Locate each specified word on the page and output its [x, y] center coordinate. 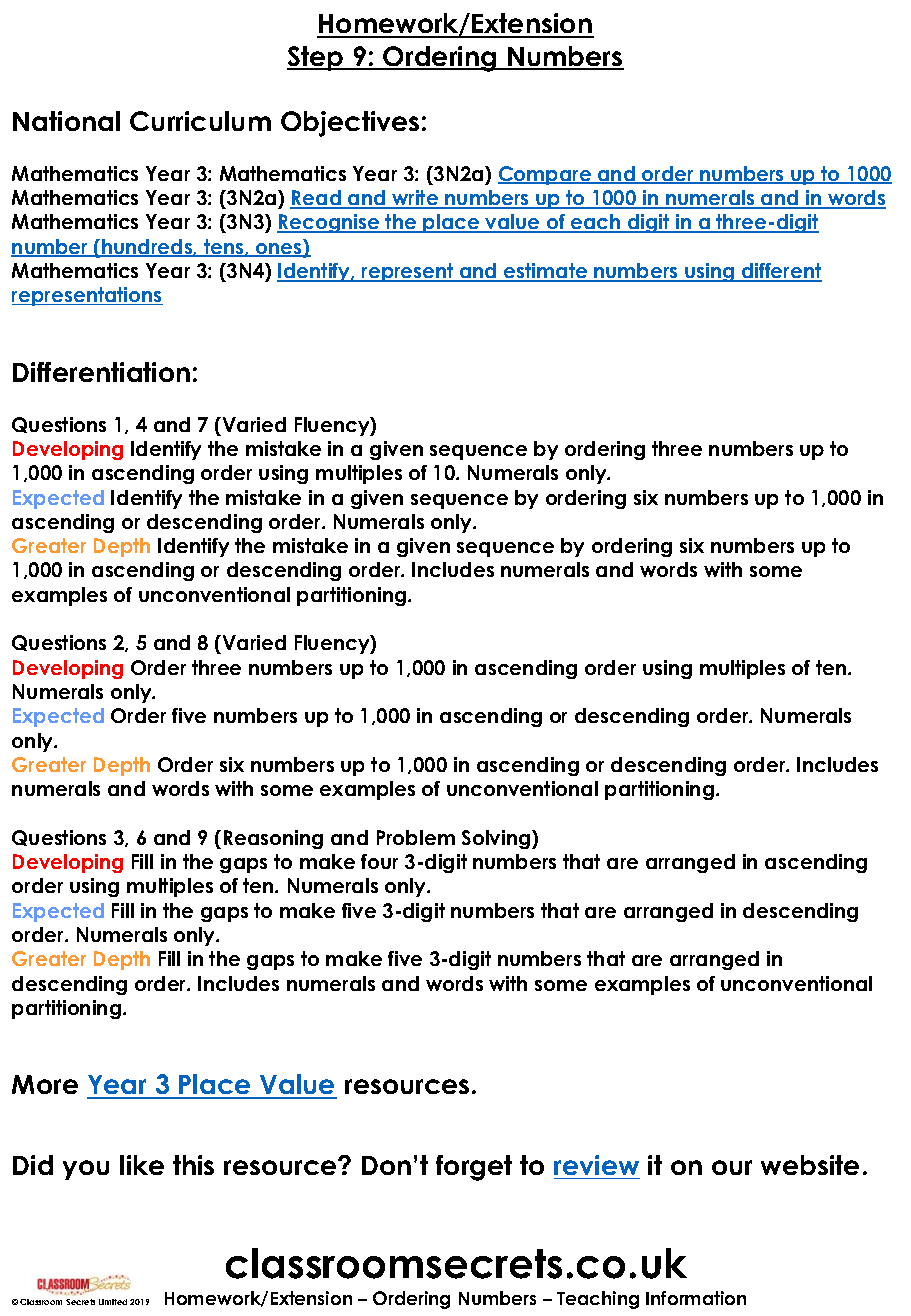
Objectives [350, 124]
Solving [497, 839]
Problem [416, 837]
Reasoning [273, 839]
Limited [113, 1302]
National [66, 121]
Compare [546, 175]
